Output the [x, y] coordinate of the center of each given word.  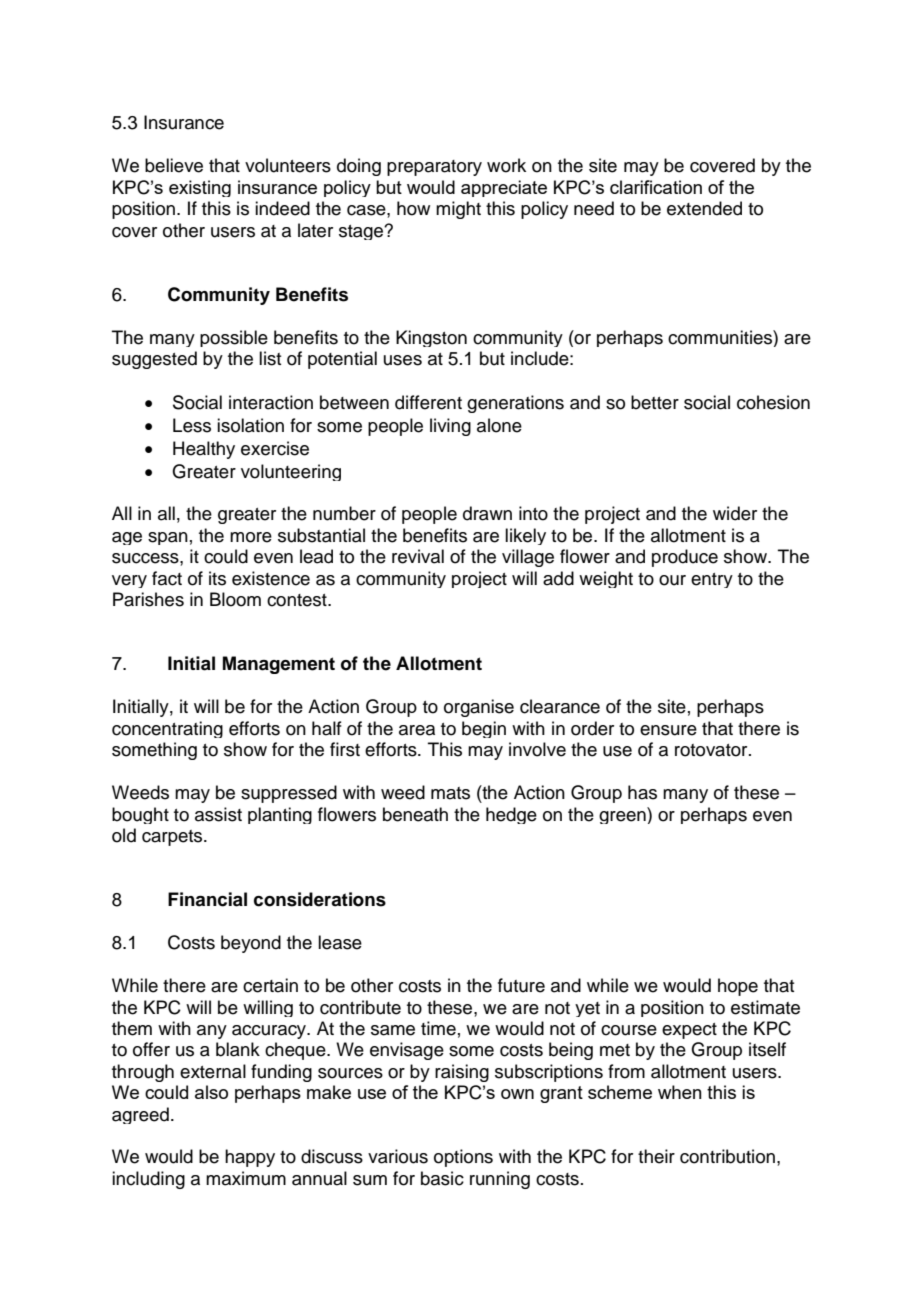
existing [200, 188]
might [458, 210]
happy [250, 1158]
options [463, 1158]
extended [704, 208]
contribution [727, 1156]
